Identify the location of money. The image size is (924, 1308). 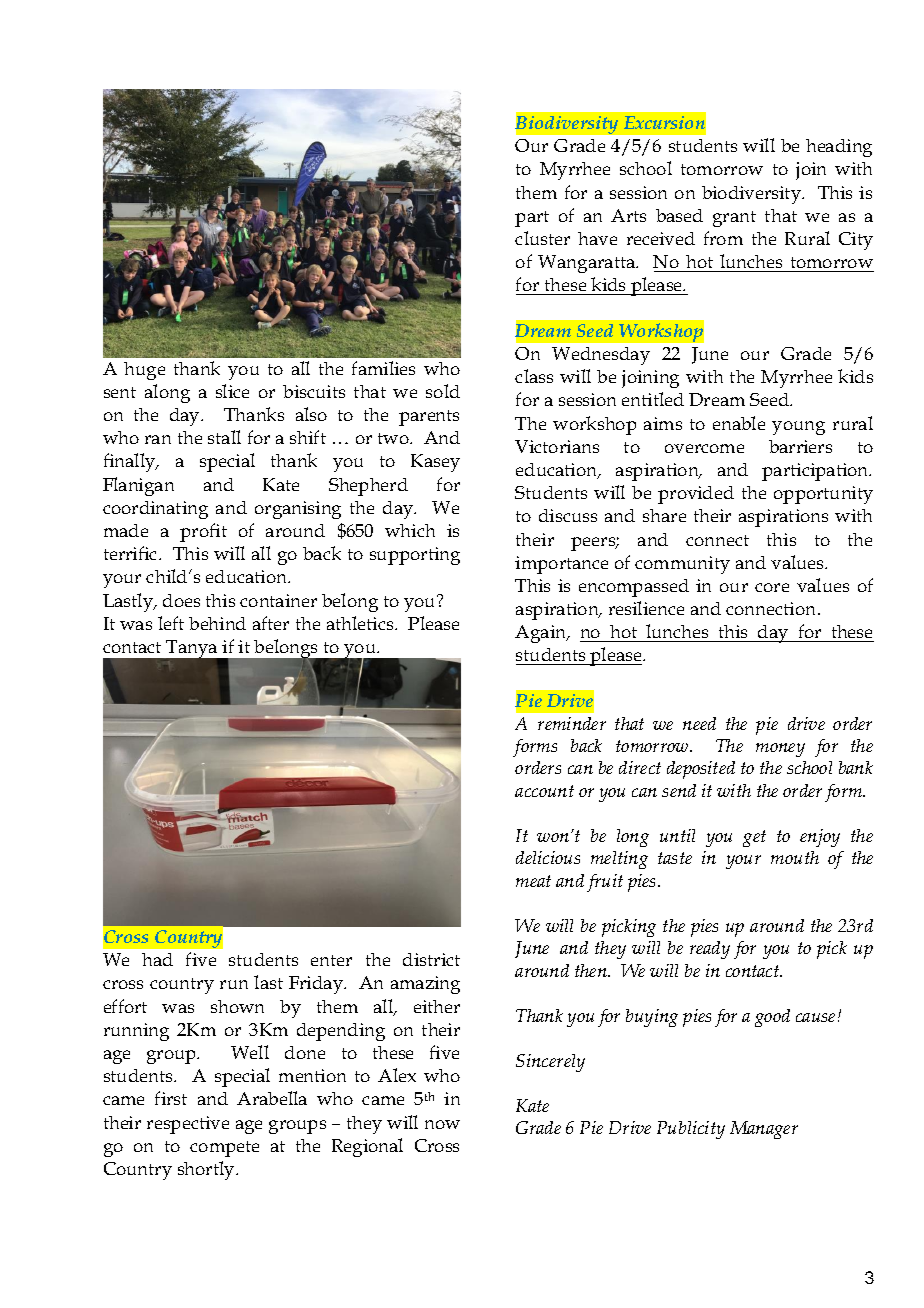
(780, 750).
